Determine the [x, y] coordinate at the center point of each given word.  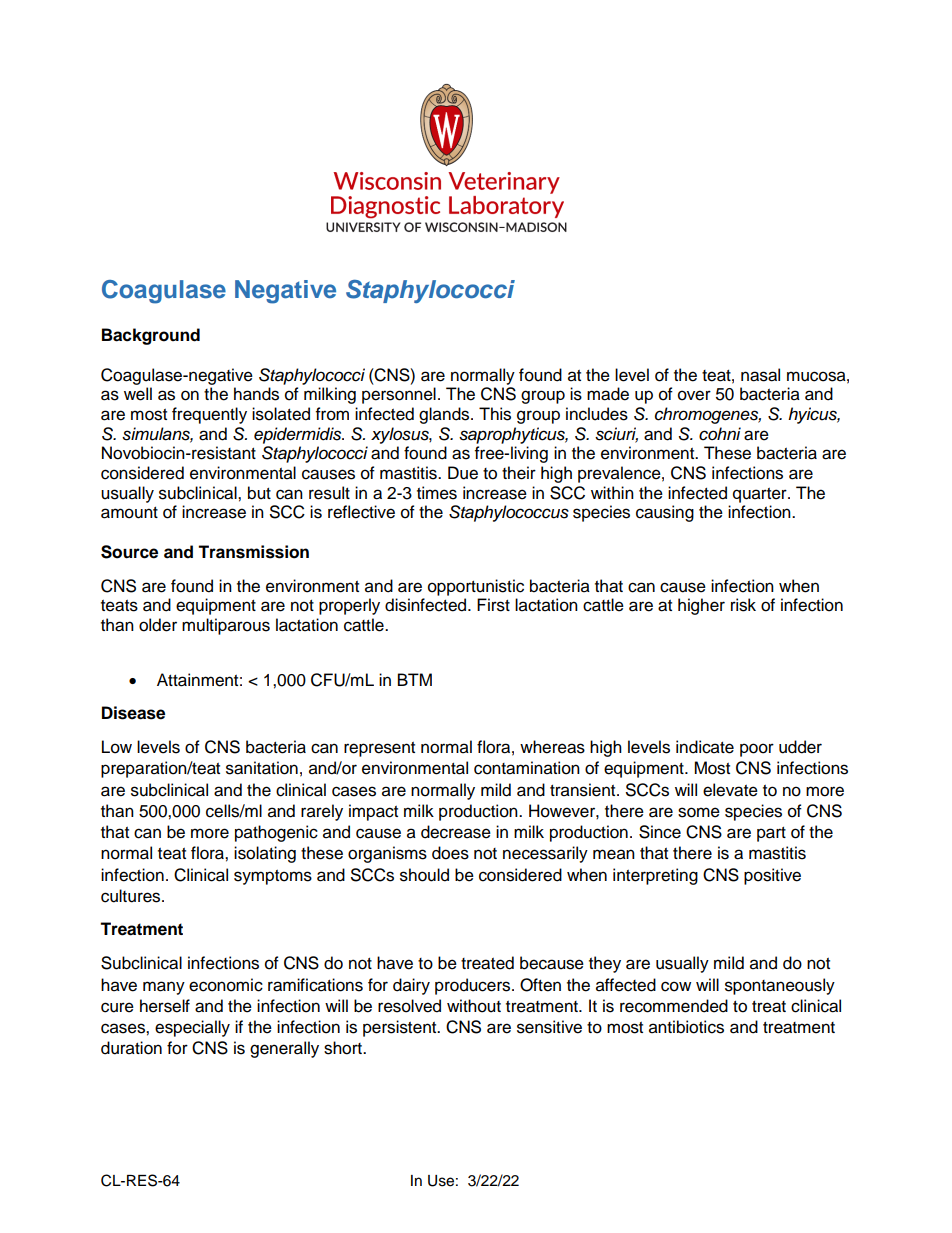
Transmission [253, 552]
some [699, 812]
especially [192, 1028]
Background [151, 336]
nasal [760, 375]
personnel [399, 395]
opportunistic [476, 587]
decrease [456, 832]
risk [743, 605]
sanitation [262, 768]
